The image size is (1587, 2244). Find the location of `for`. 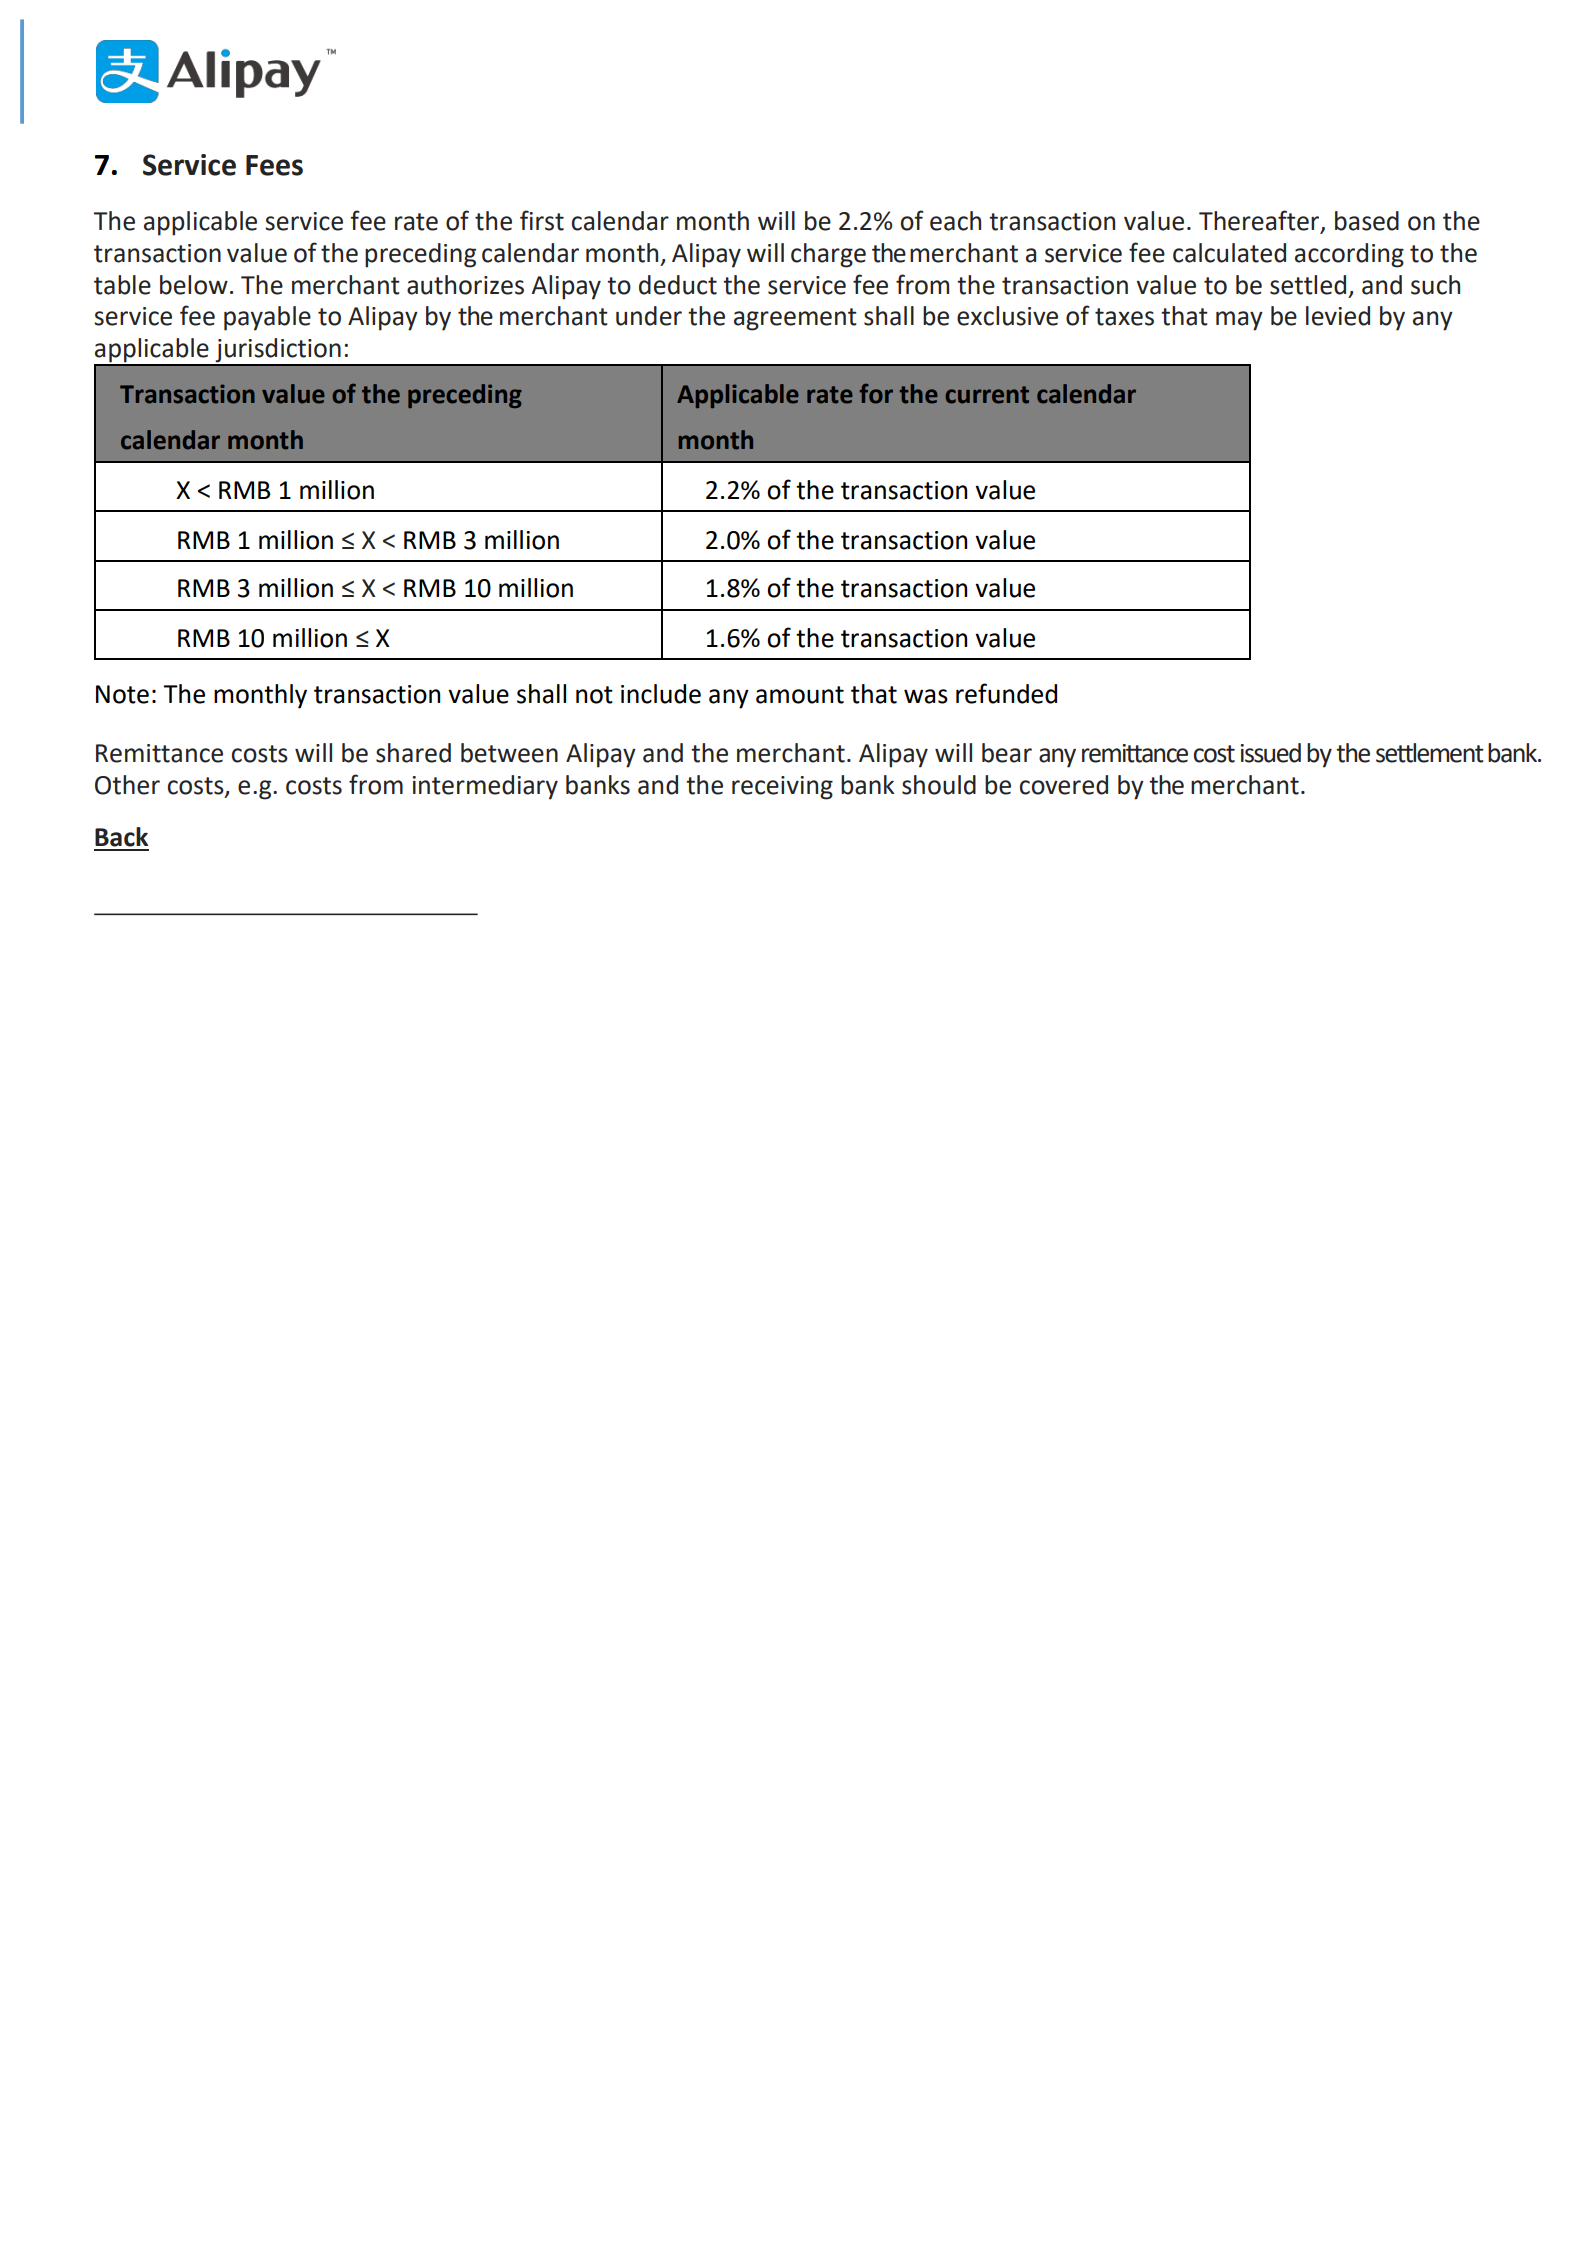

for is located at coordinates (876, 394).
